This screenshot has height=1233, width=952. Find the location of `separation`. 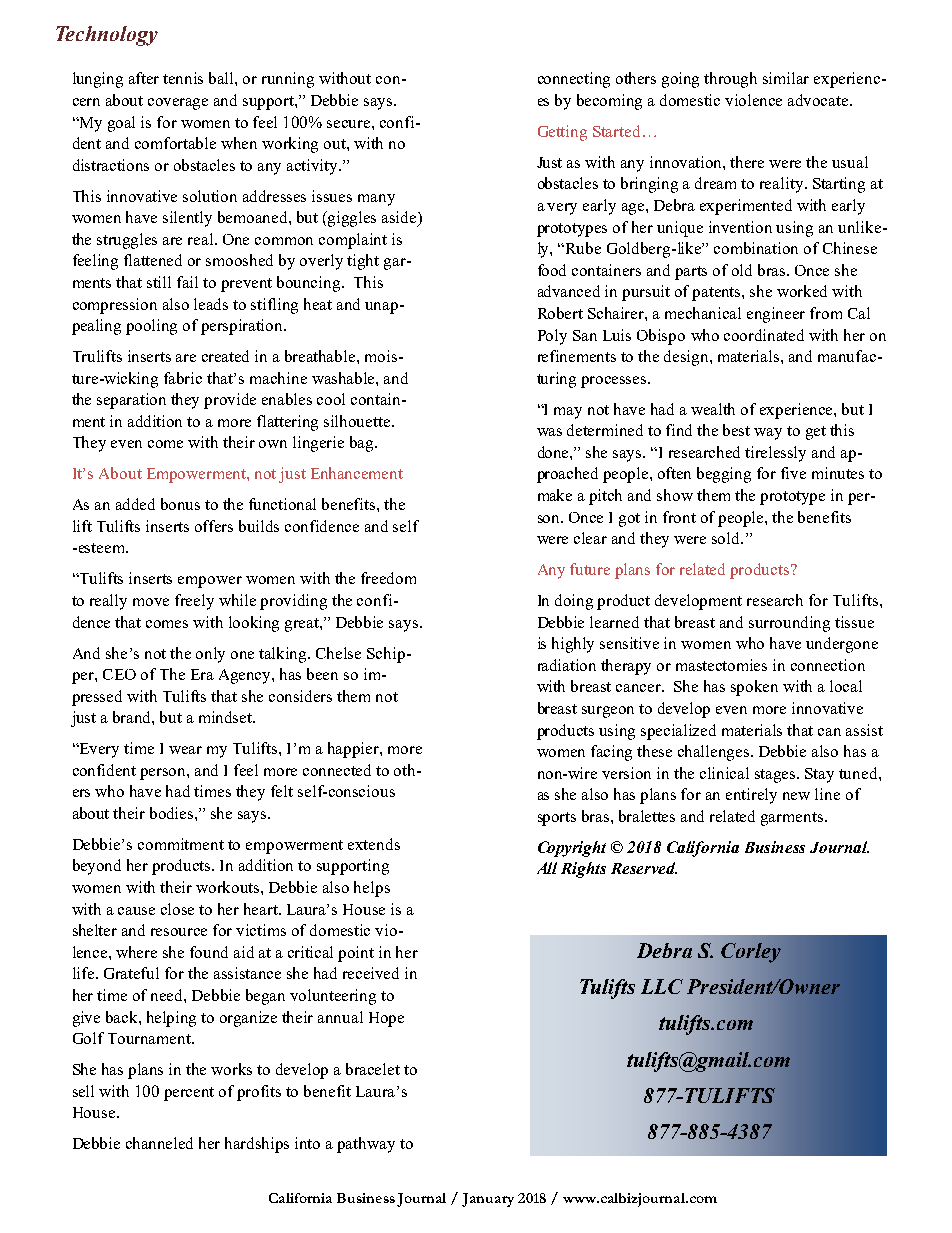

separation is located at coordinates (131, 401).
